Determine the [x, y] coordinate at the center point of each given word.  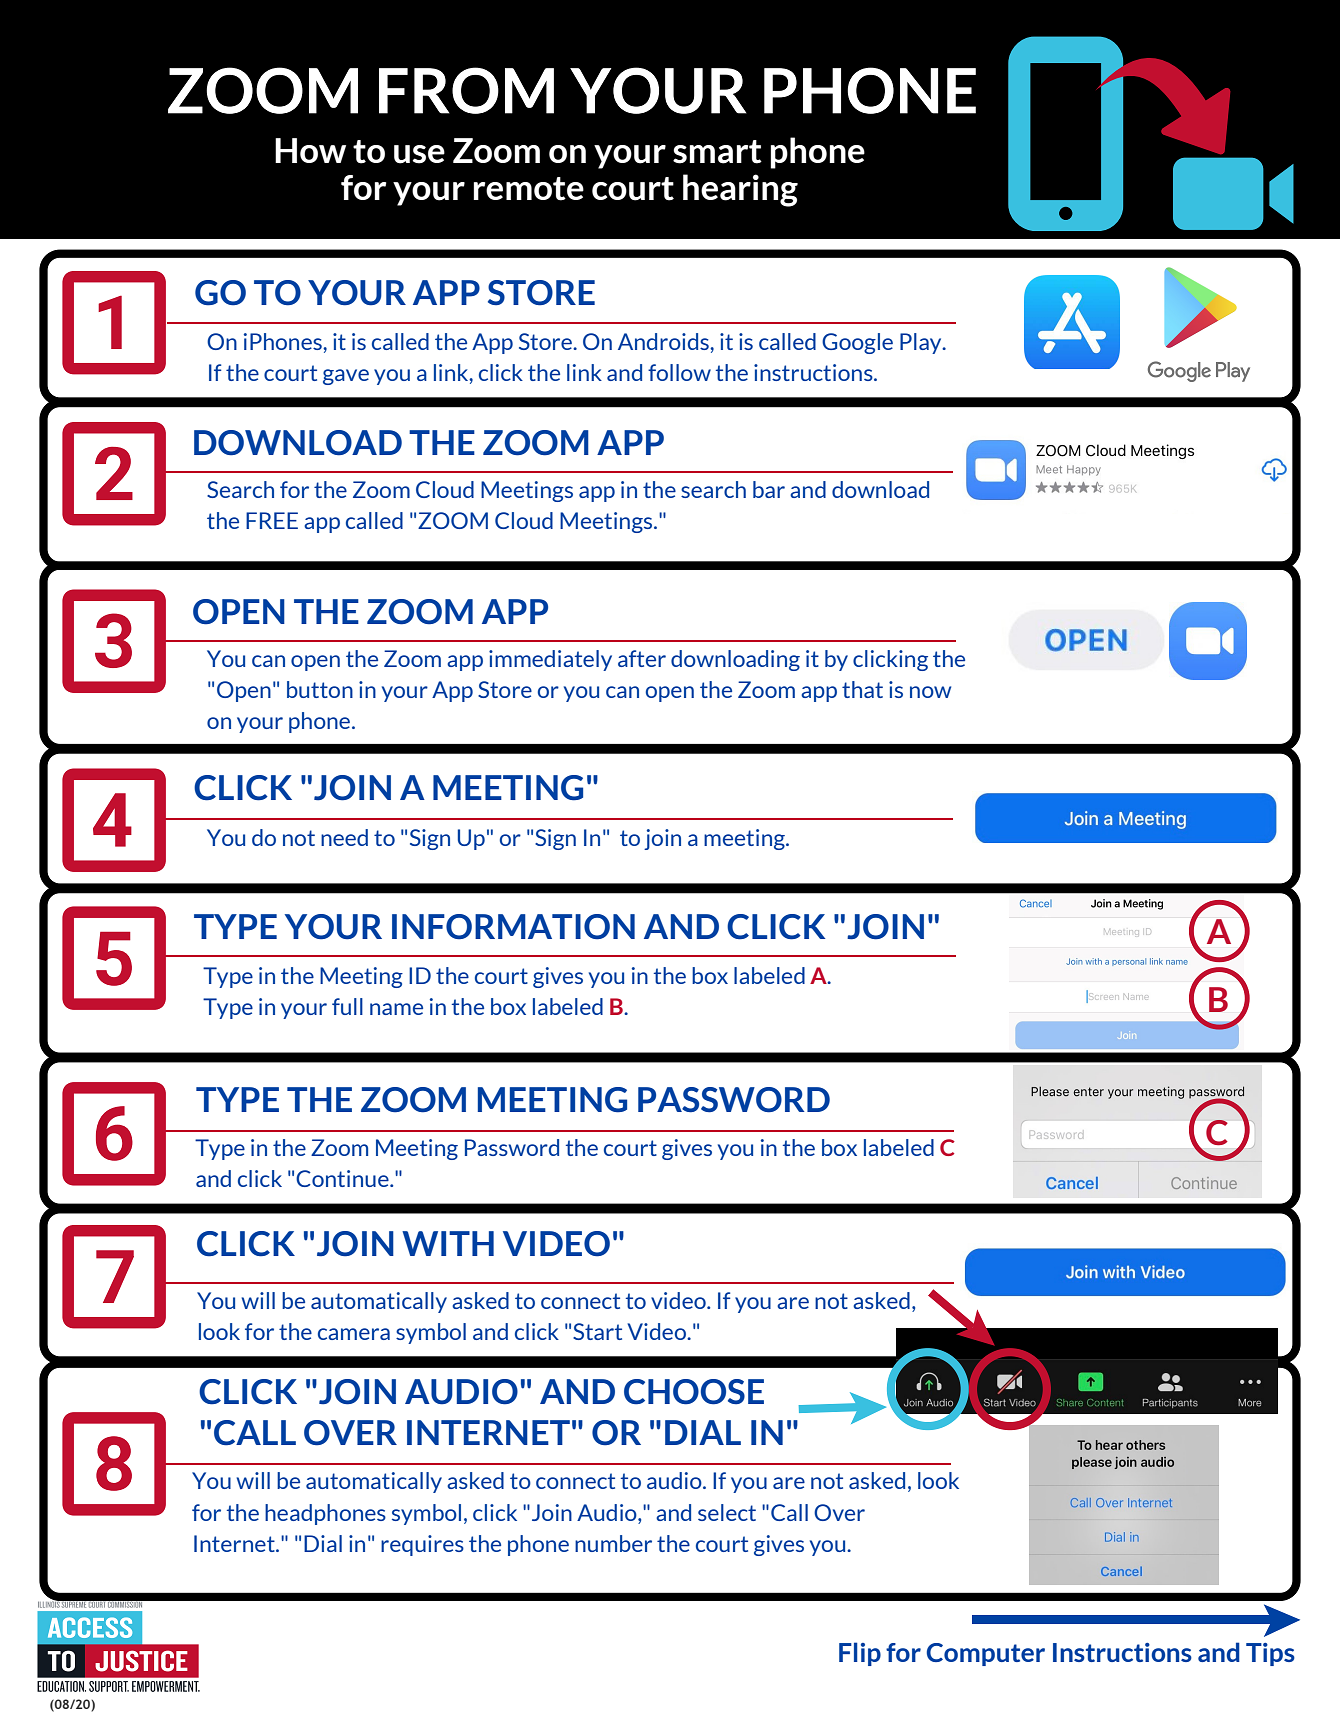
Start [597, 1331]
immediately [550, 660]
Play [922, 343]
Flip [860, 1654]
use [419, 154]
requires [422, 1545]
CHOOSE [694, 1392]
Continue [343, 1178]
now [930, 692]
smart [717, 152]
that [862, 689]
